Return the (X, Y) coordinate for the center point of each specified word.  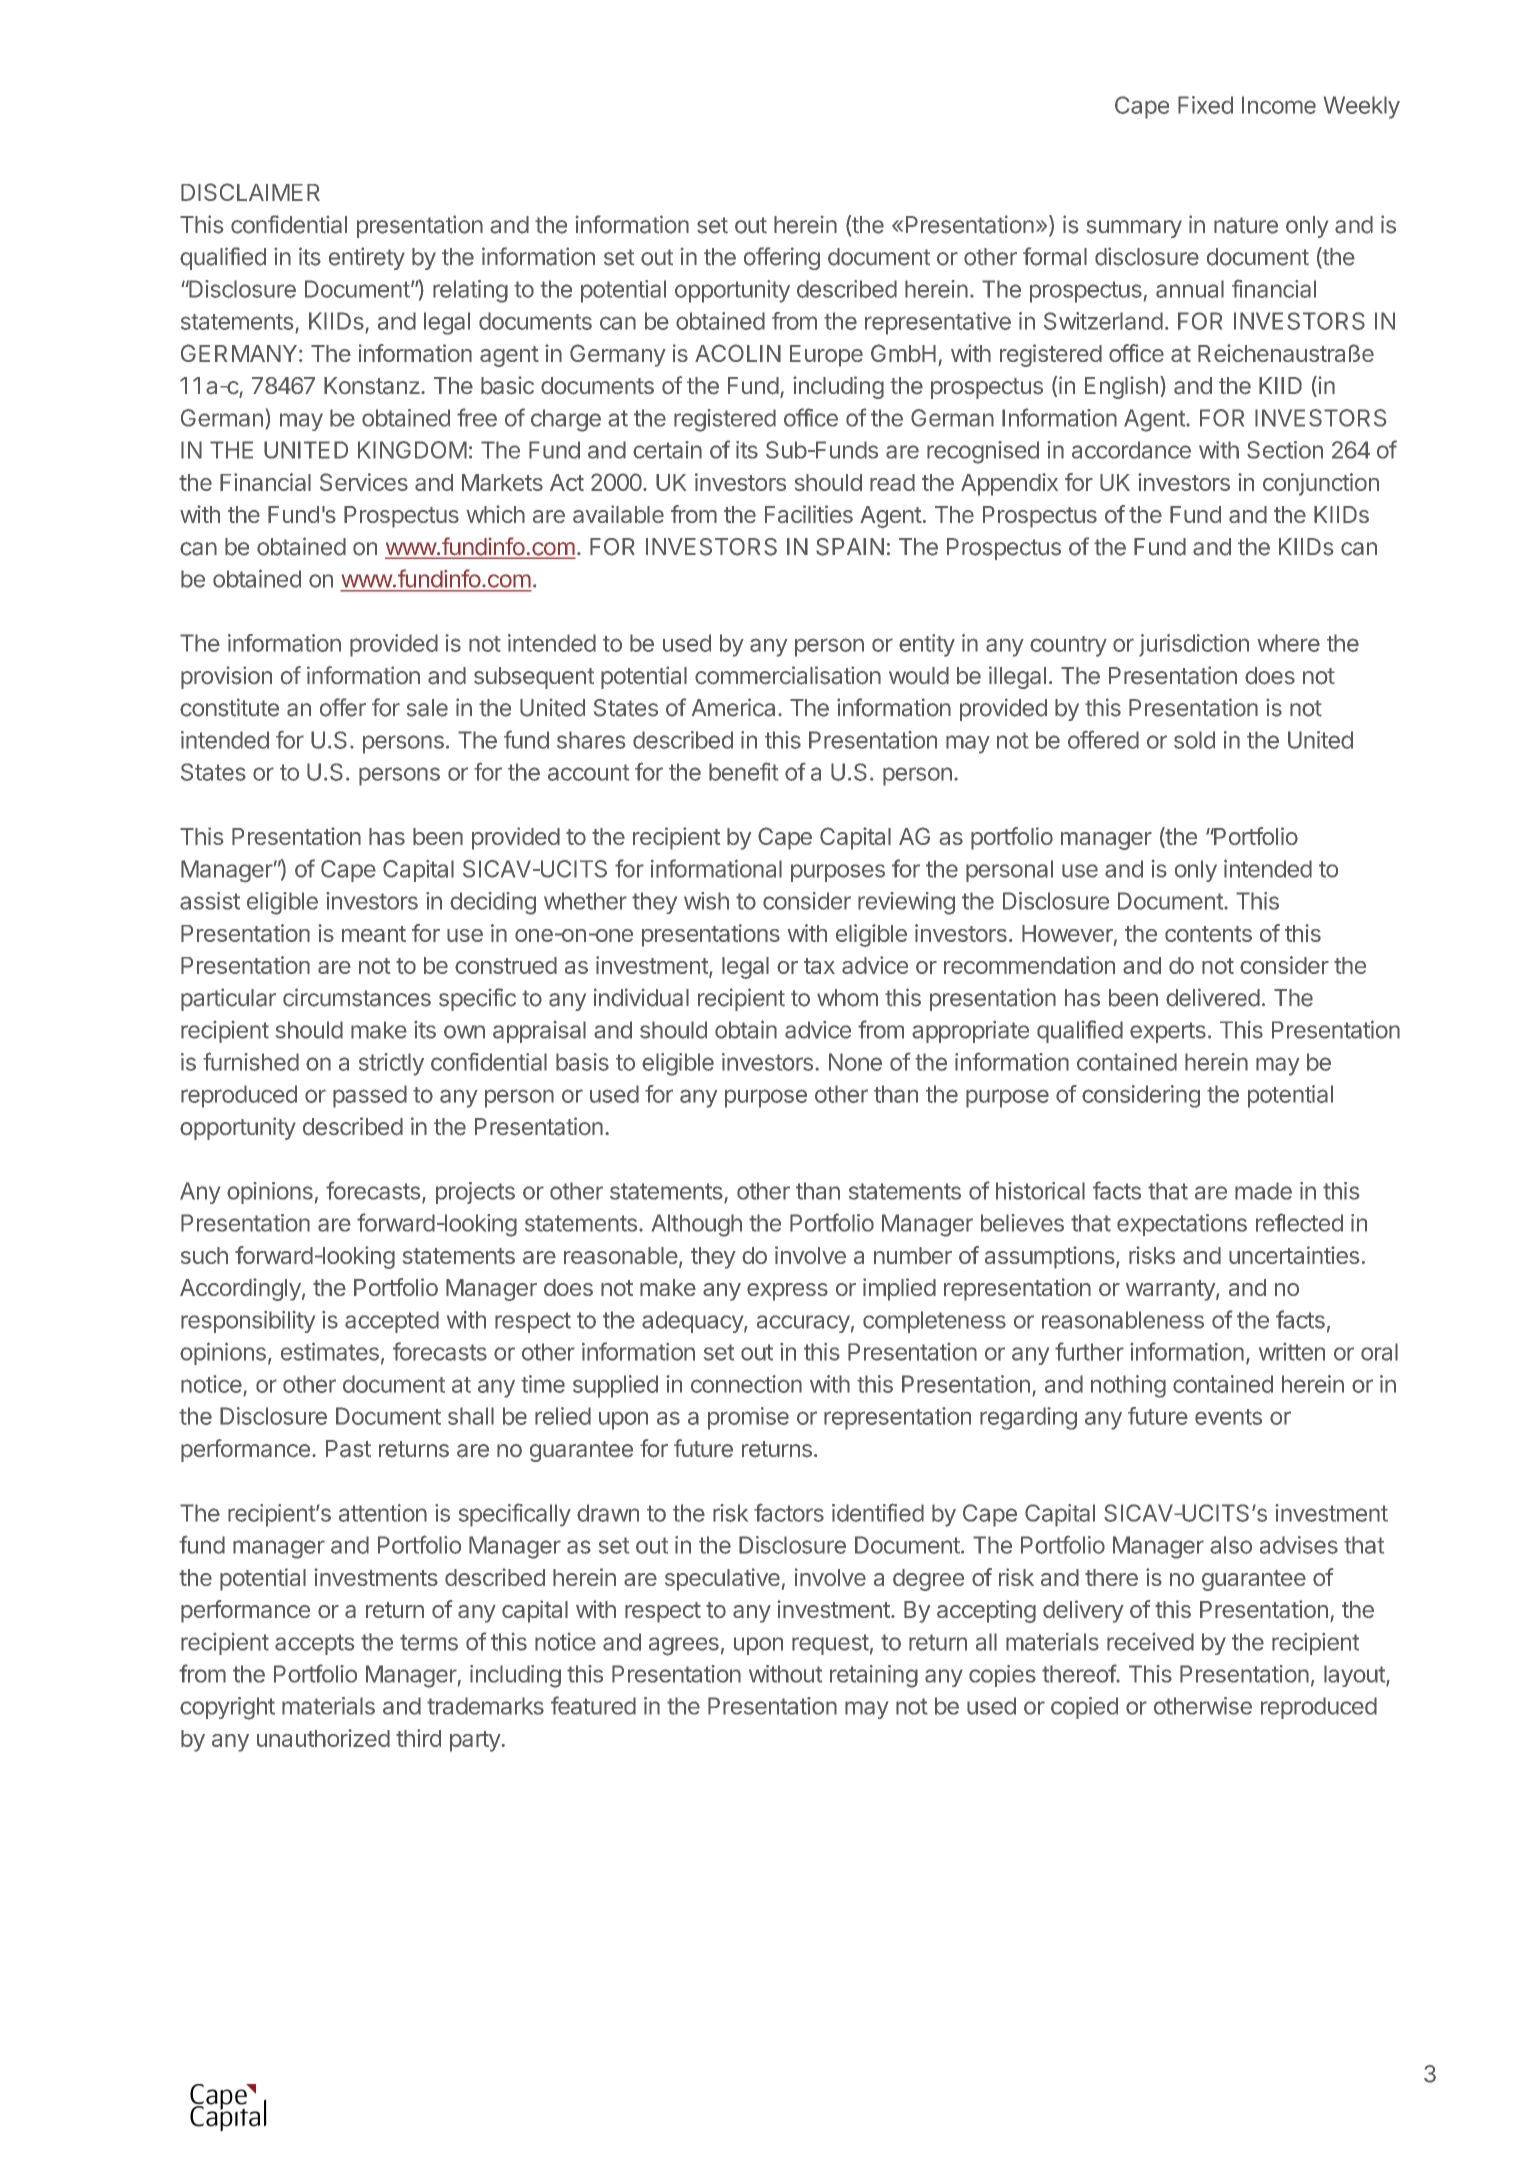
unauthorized (323, 1738)
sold (1194, 740)
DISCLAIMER (250, 192)
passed (370, 1096)
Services (364, 482)
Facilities (809, 514)
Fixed (1205, 105)
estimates (330, 1351)
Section (1285, 450)
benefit (743, 771)
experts (1168, 1032)
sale (427, 708)
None (855, 1062)
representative (938, 323)
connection (746, 1384)
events (1228, 1417)
